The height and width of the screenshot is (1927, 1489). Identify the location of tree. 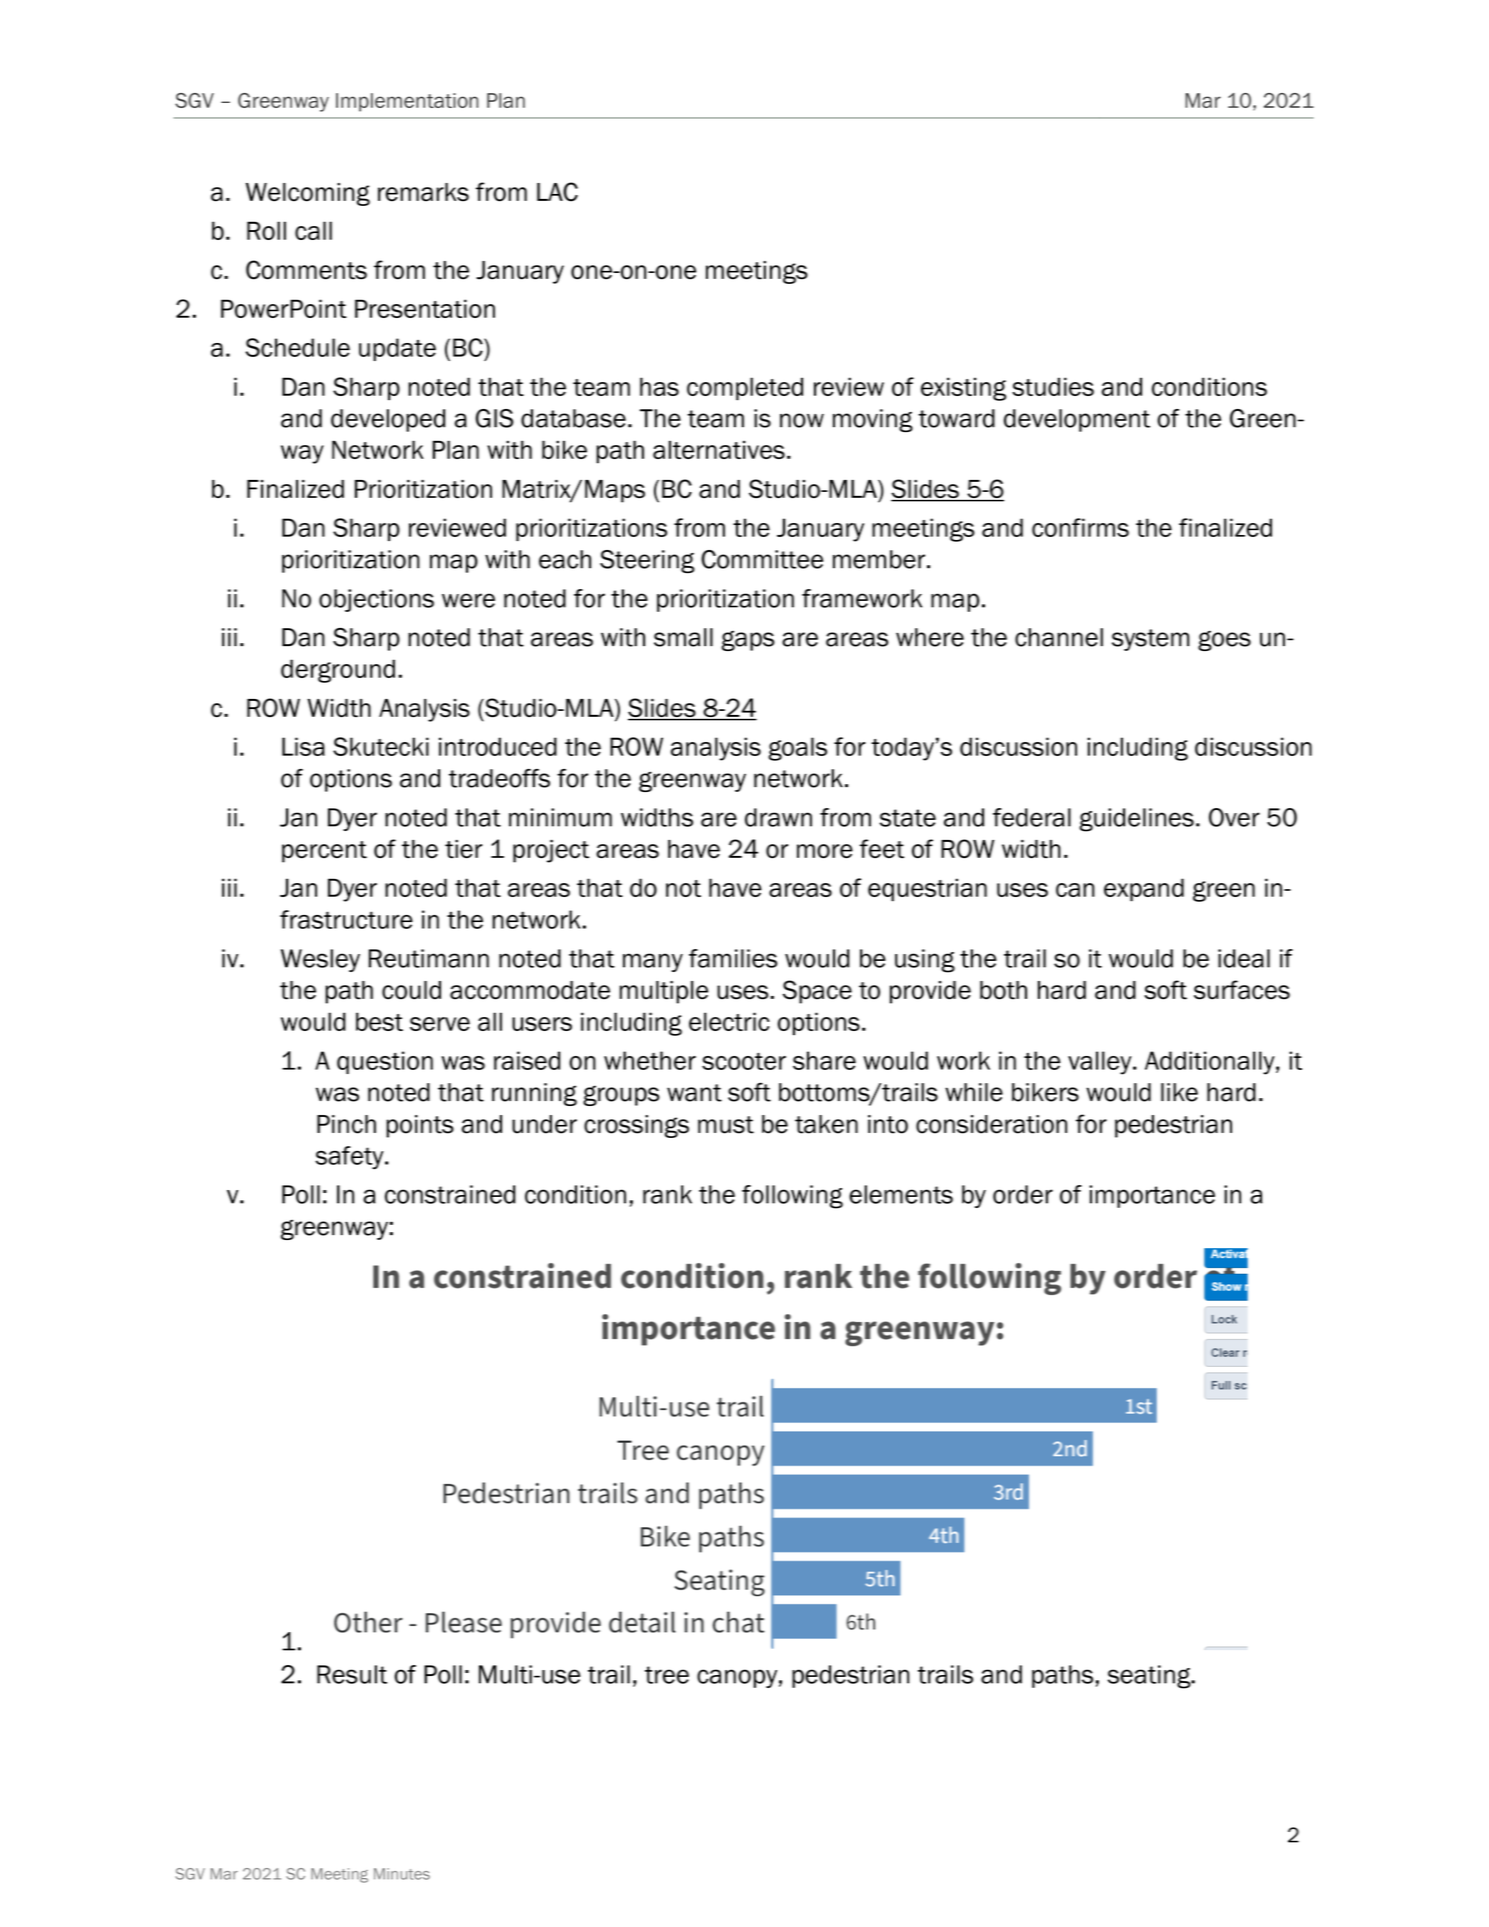
(667, 1675).
